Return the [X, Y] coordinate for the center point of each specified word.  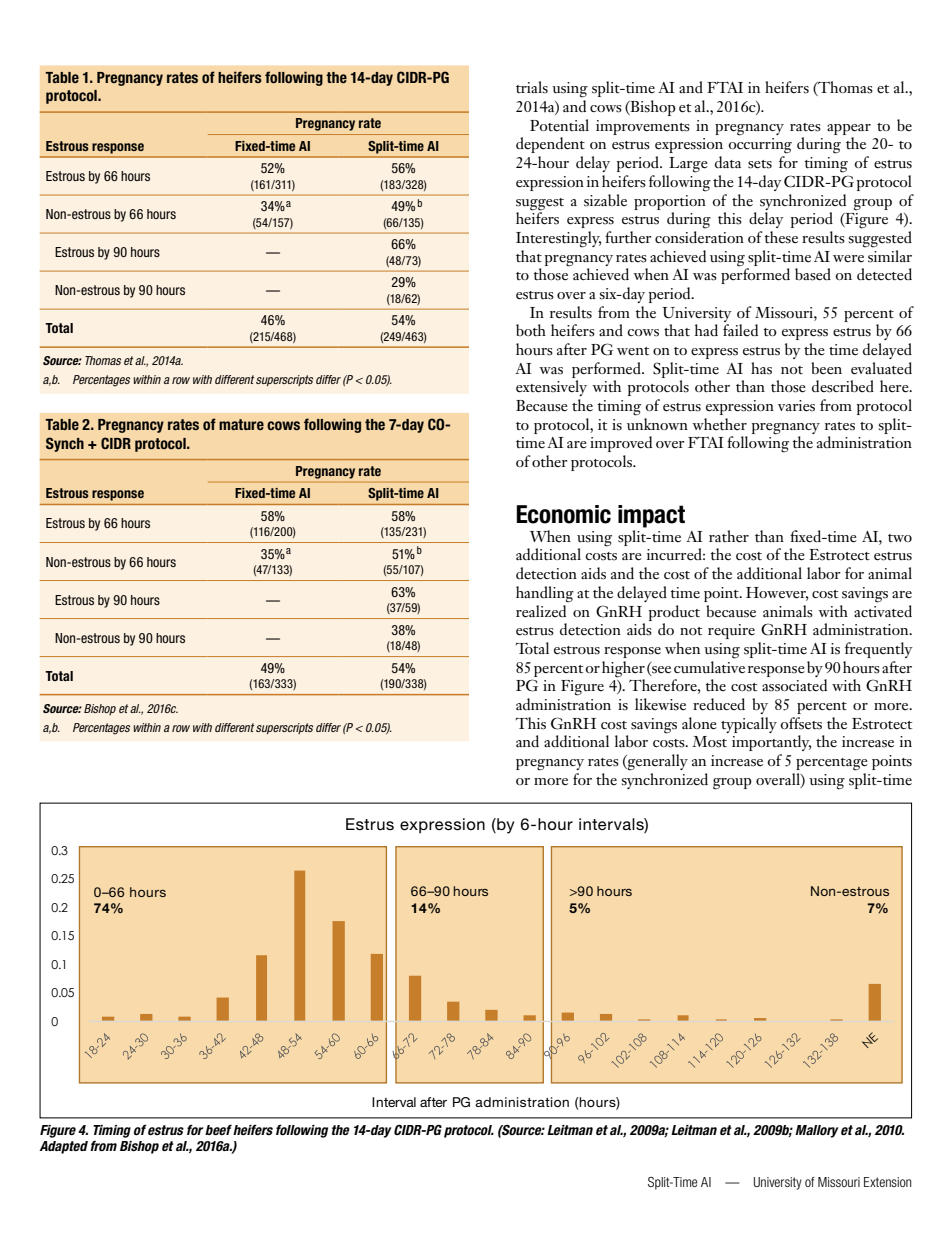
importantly [771, 743]
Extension [888, 1182]
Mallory [816, 1131]
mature [241, 424]
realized [542, 610]
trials [532, 87]
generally [657, 762]
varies [796, 406]
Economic [563, 514]
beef [218, 1129]
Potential [559, 125]
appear [849, 129]
